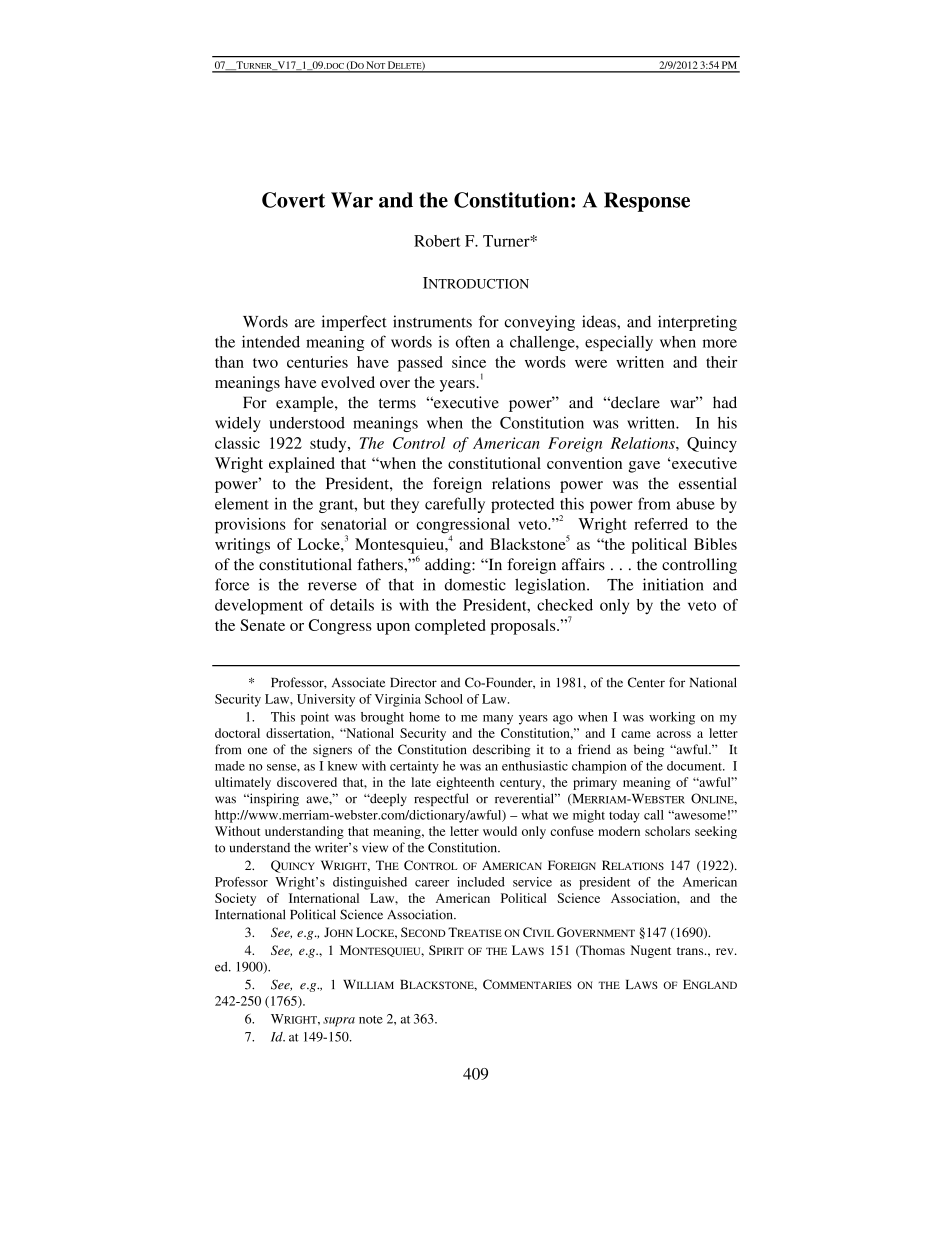  What do you see at coordinates (673, 584) in the image?
I see `initiation` at bounding box center [673, 584].
